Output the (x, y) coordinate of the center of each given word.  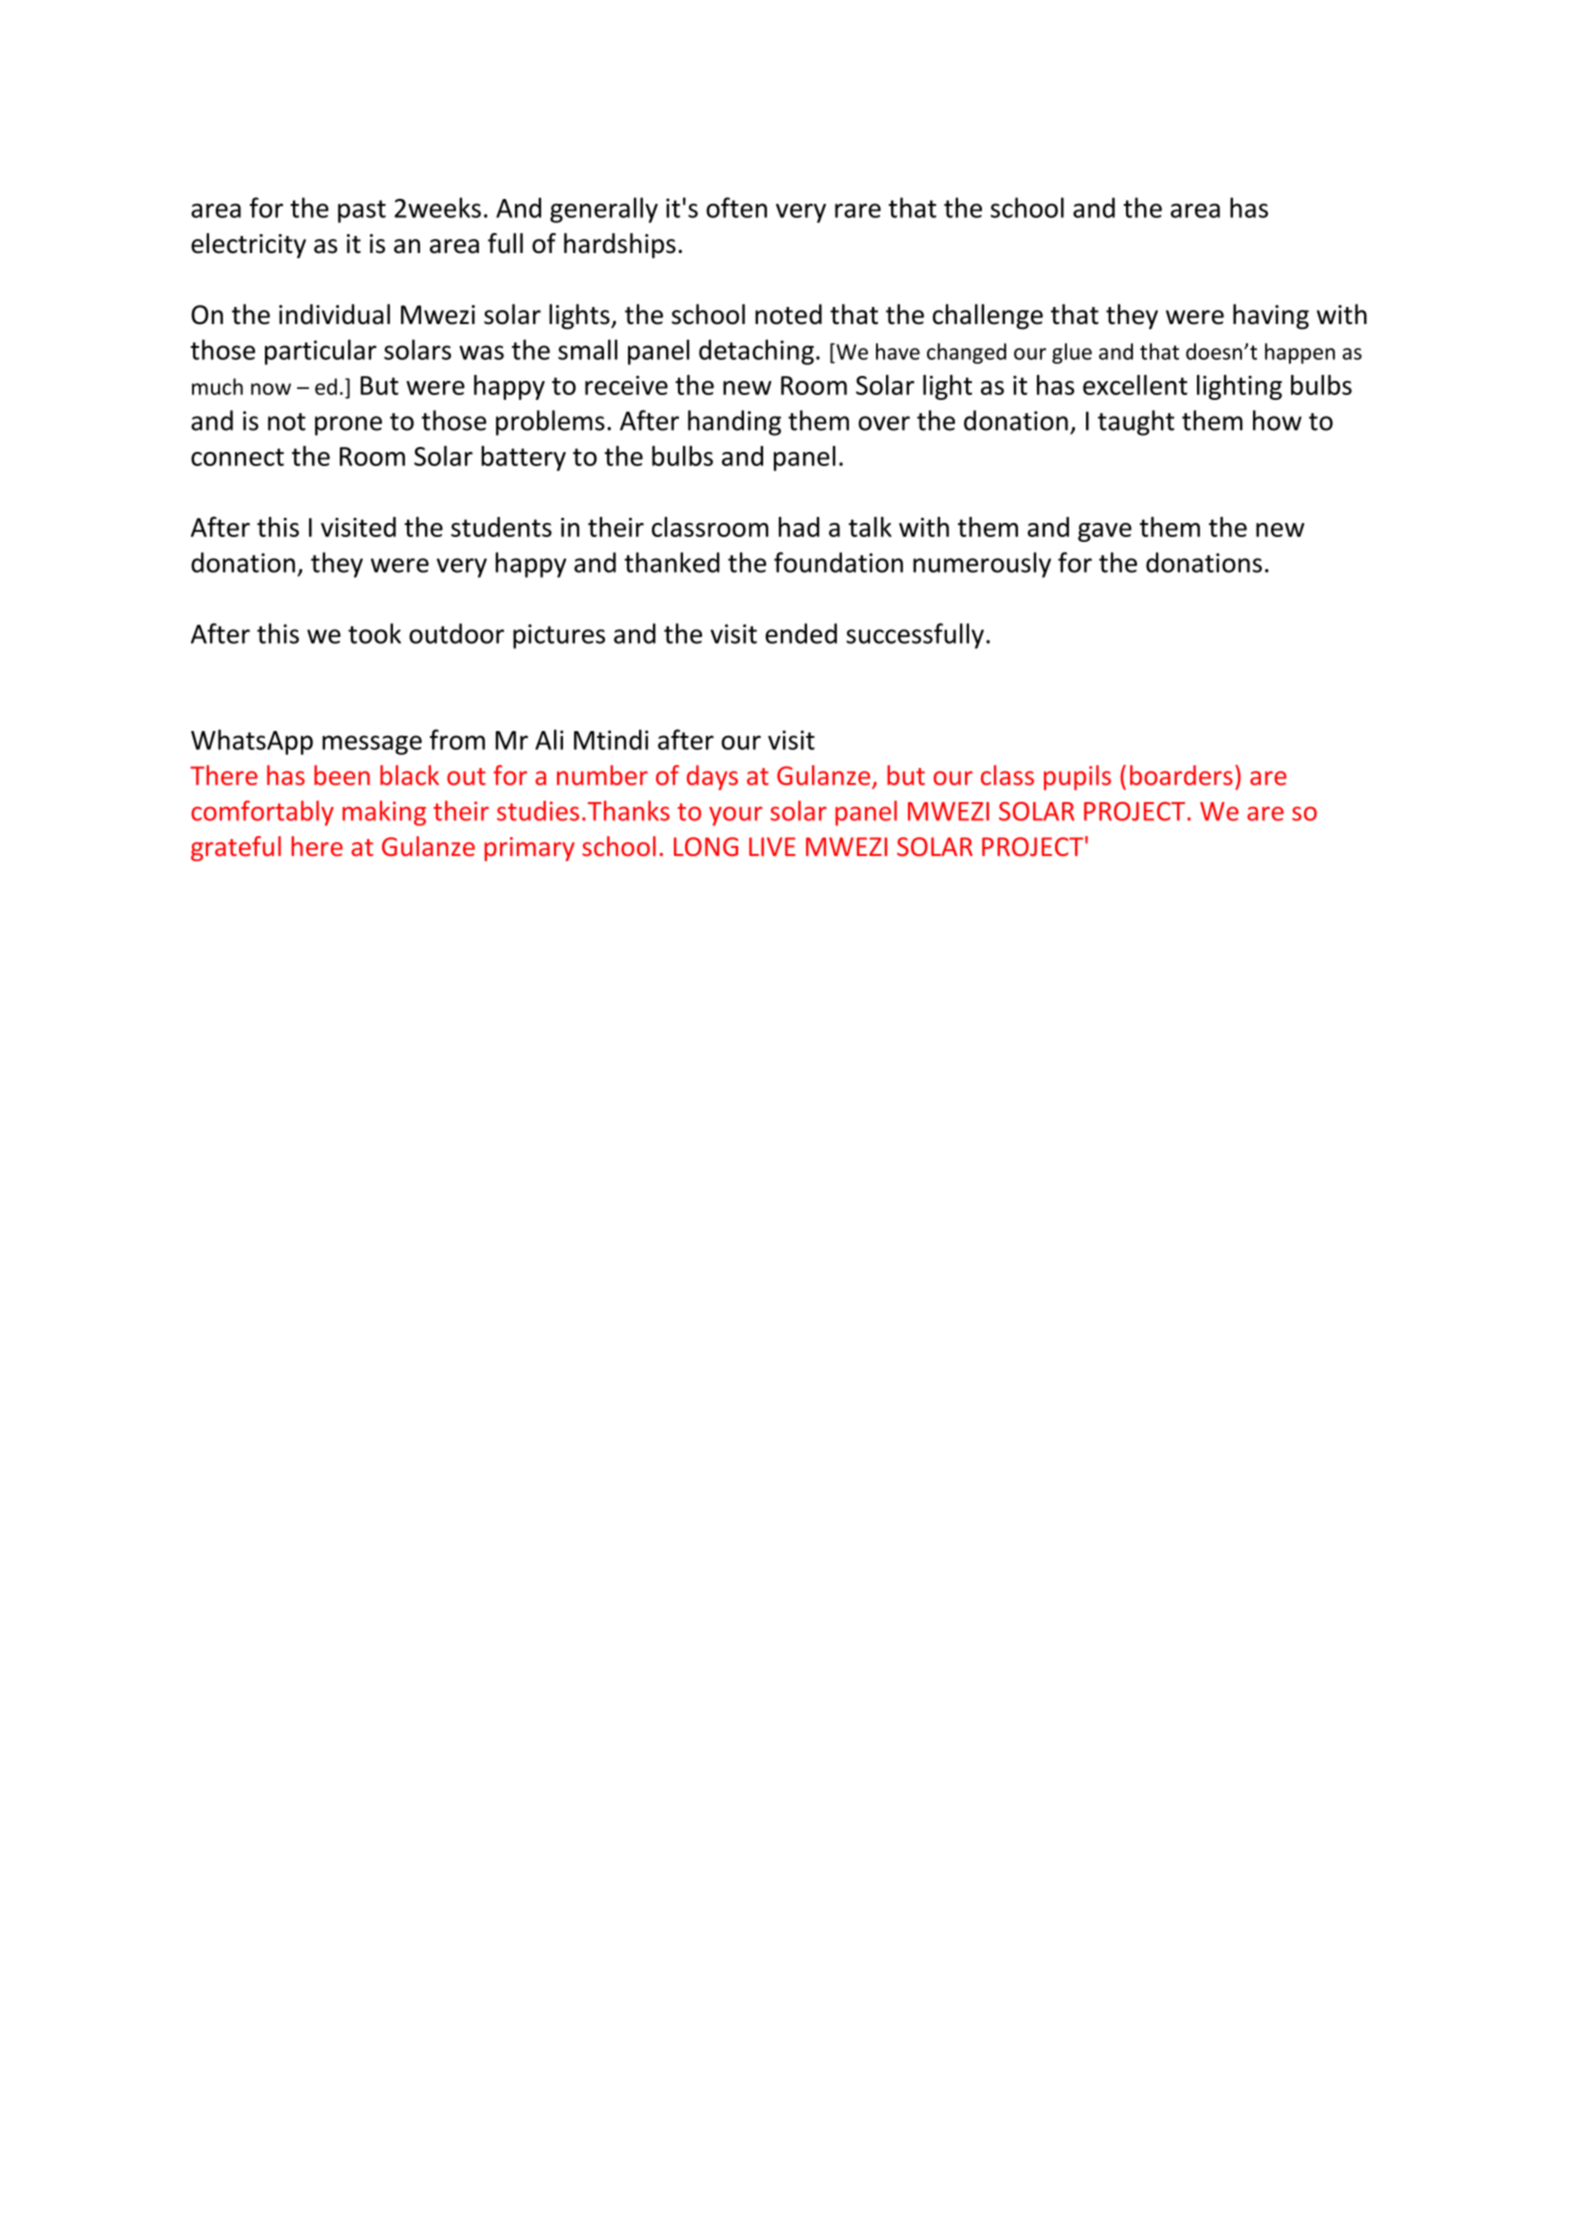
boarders (1181, 775)
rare (858, 210)
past (362, 211)
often (736, 207)
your (736, 816)
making (384, 813)
